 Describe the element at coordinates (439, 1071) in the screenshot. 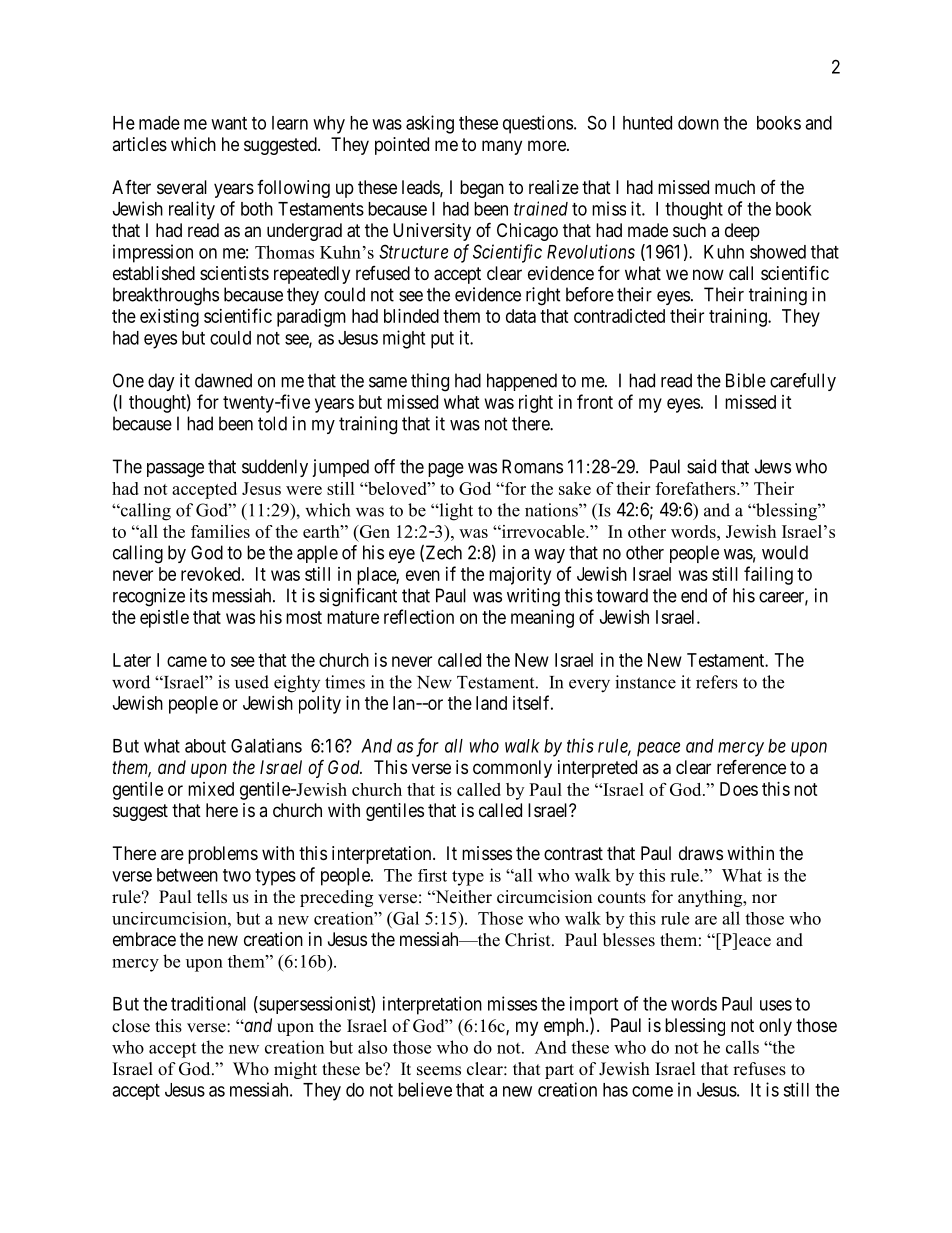

I see `seems` at that location.
